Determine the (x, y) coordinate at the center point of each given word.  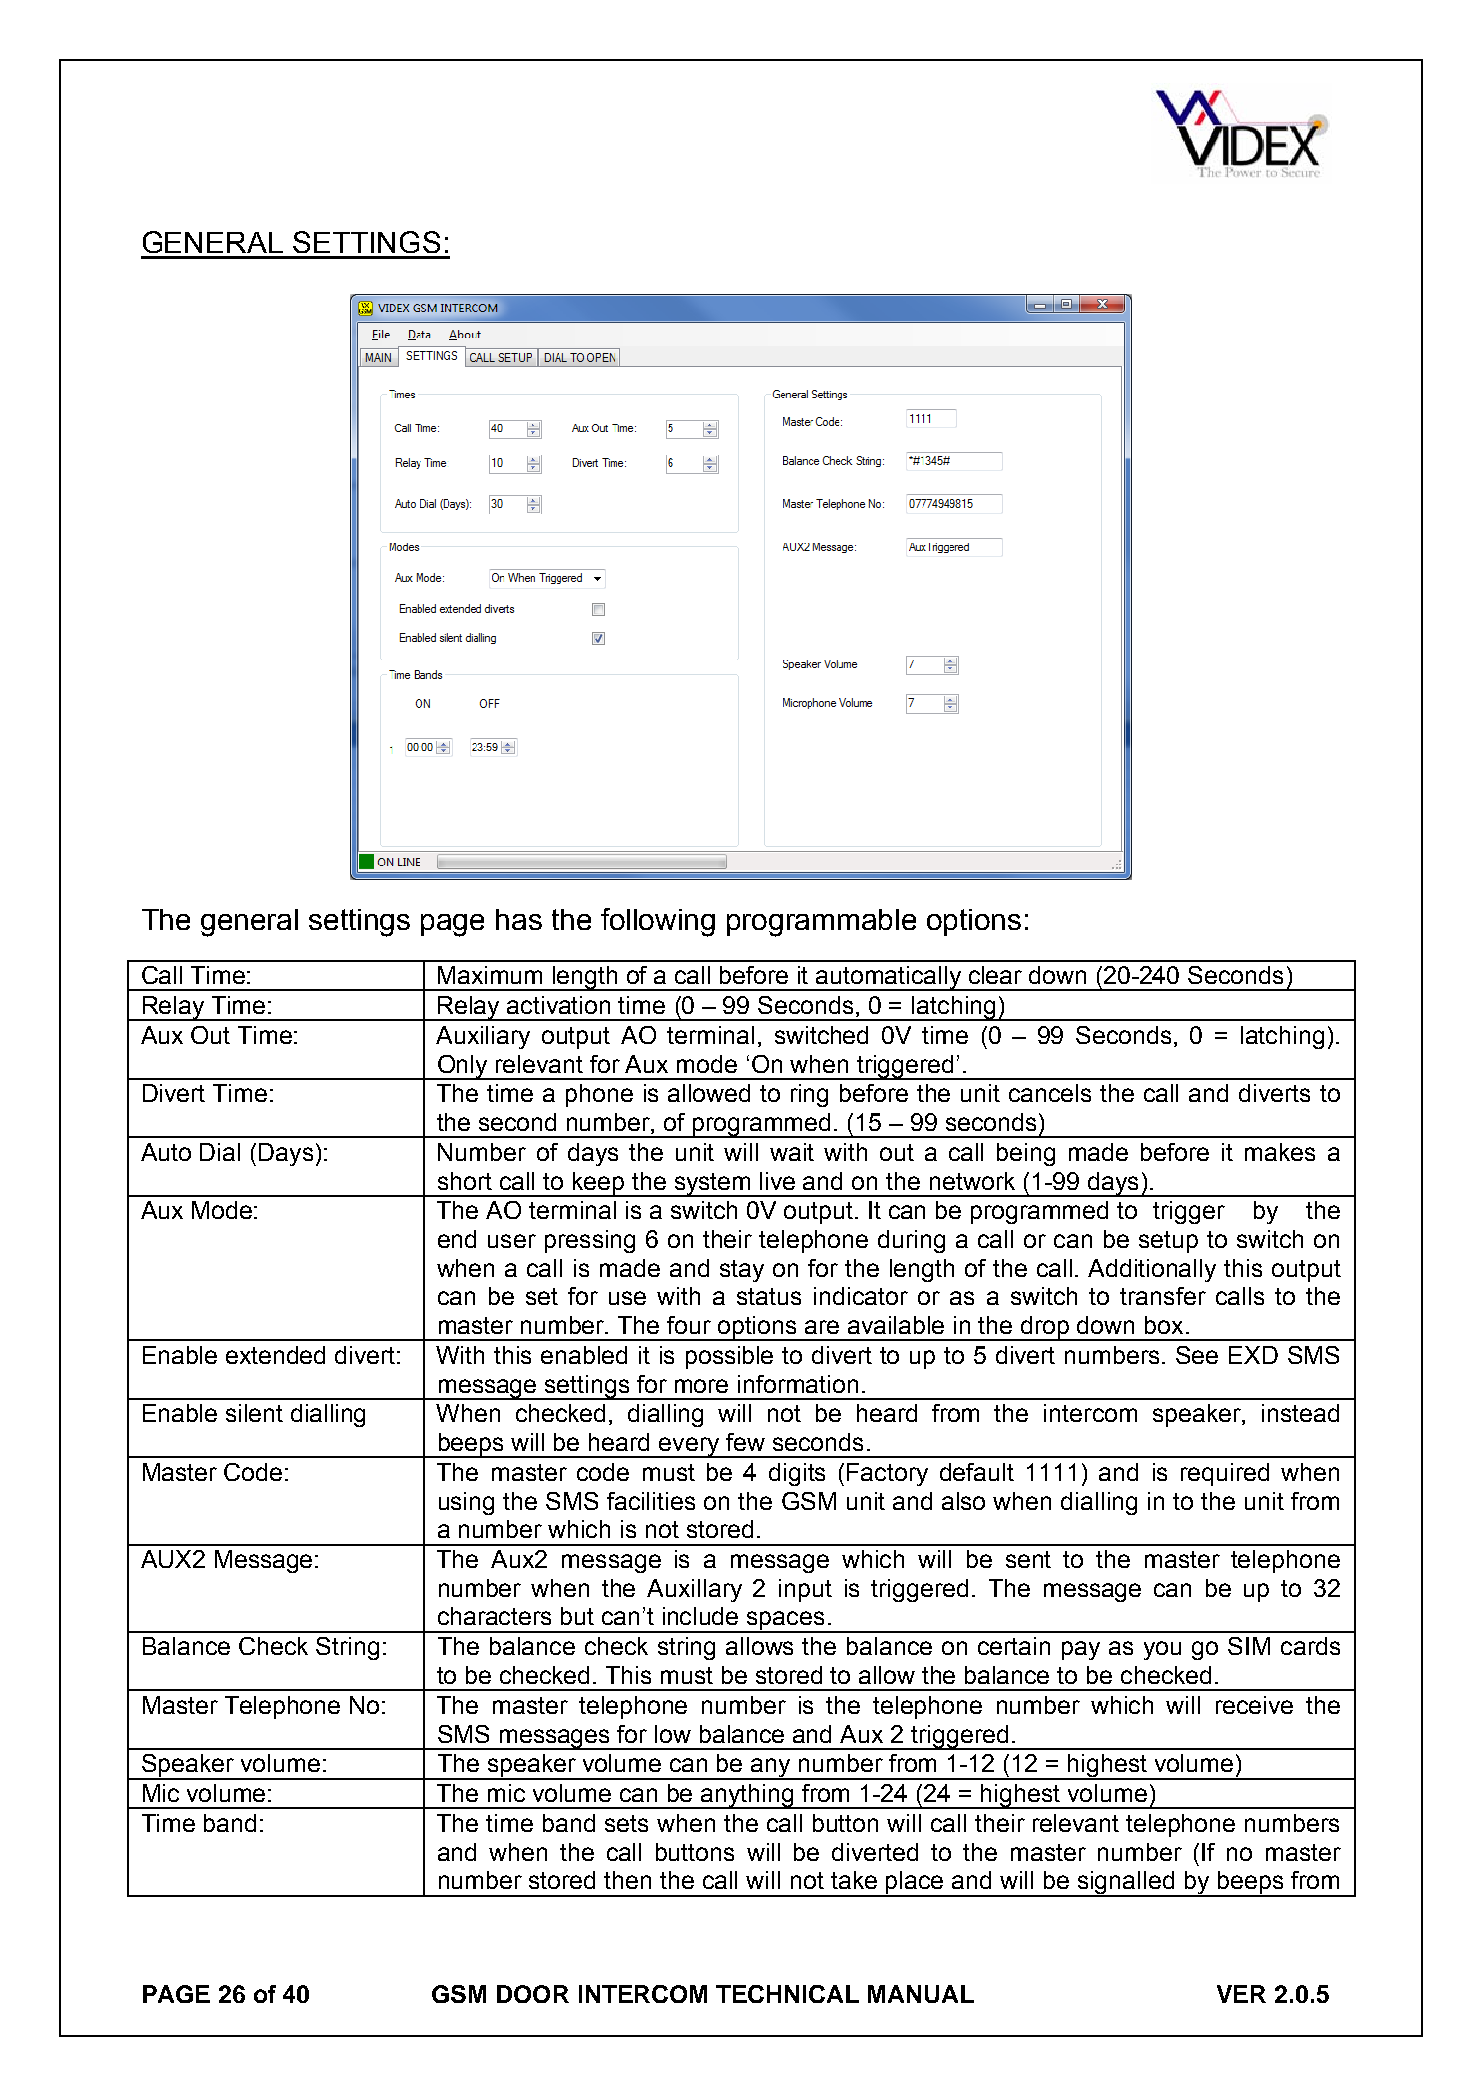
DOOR (533, 1994)
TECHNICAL (787, 1994)
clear (995, 975)
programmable (821, 923)
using (466, 1503)
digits (797, 1474)
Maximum (490, 975)
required (1225, 1474)
